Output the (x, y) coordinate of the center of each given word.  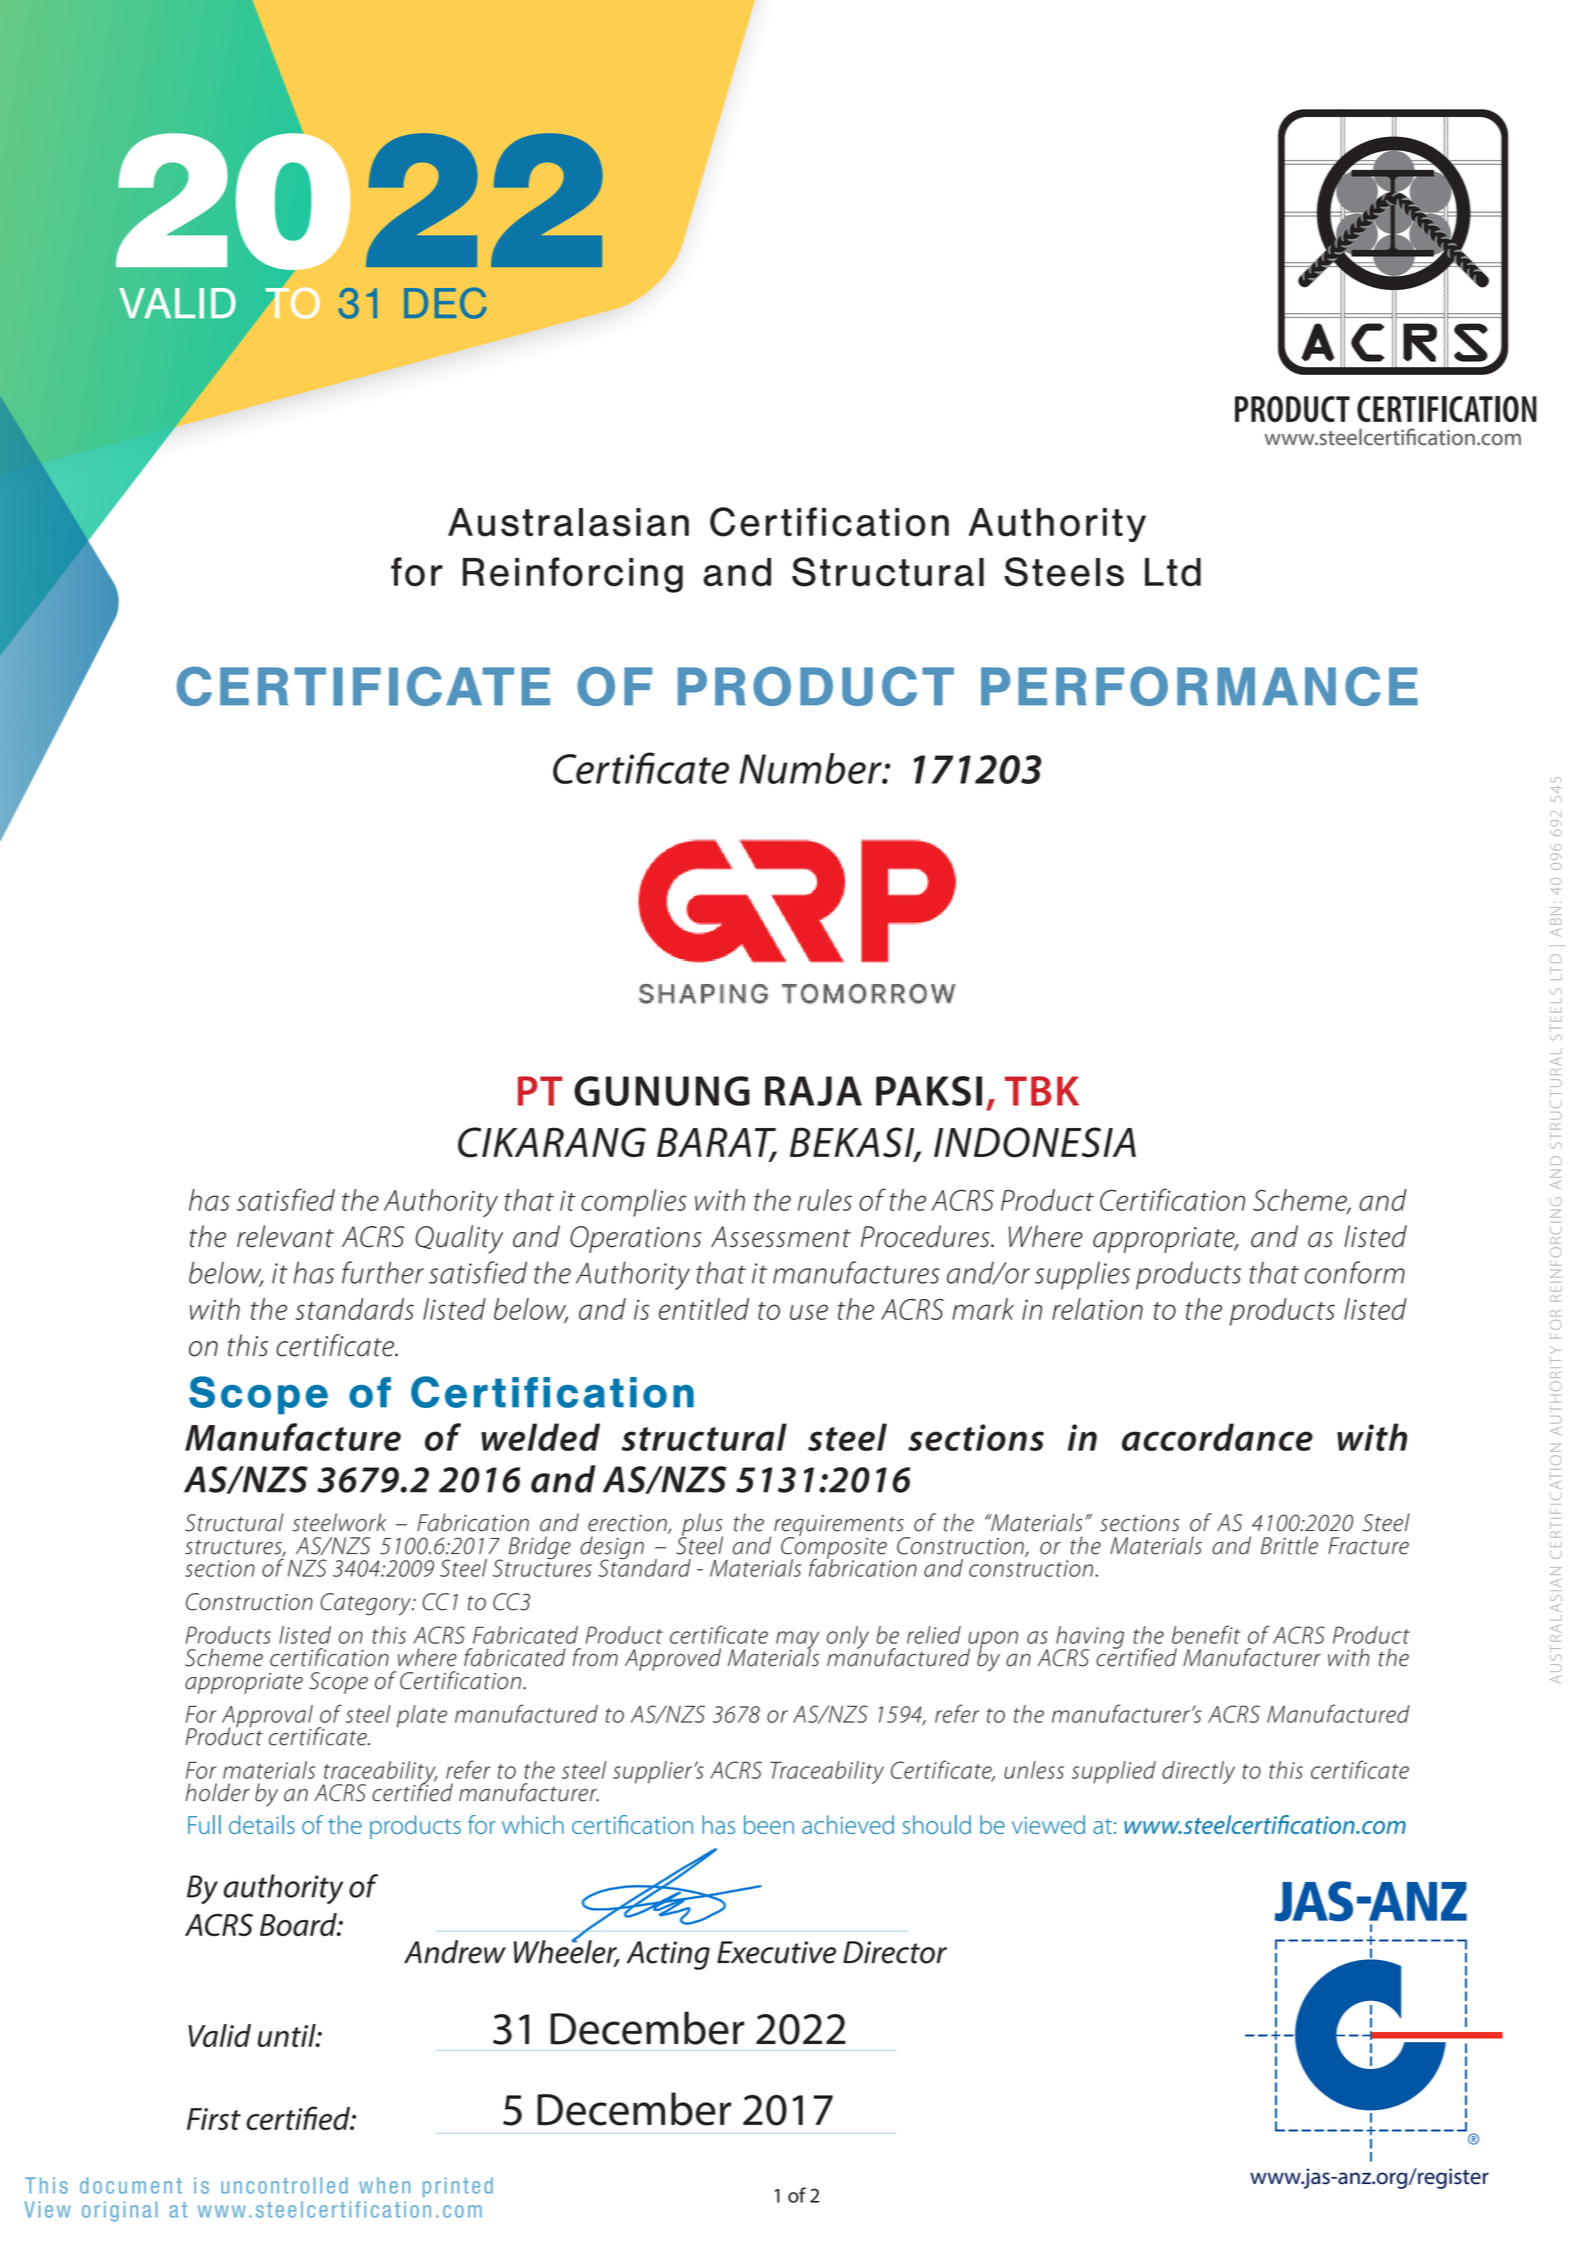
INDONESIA (1035, 1142)
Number (812, 768)
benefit (1206, 1634)
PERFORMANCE (1199, 686)
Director (895, 1952)
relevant (285, 1236)
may (797, 1641)
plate (422, 1716)
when (384, 2185)
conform (1355, 1272)
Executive (776, 1952)
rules (825, 1200)
